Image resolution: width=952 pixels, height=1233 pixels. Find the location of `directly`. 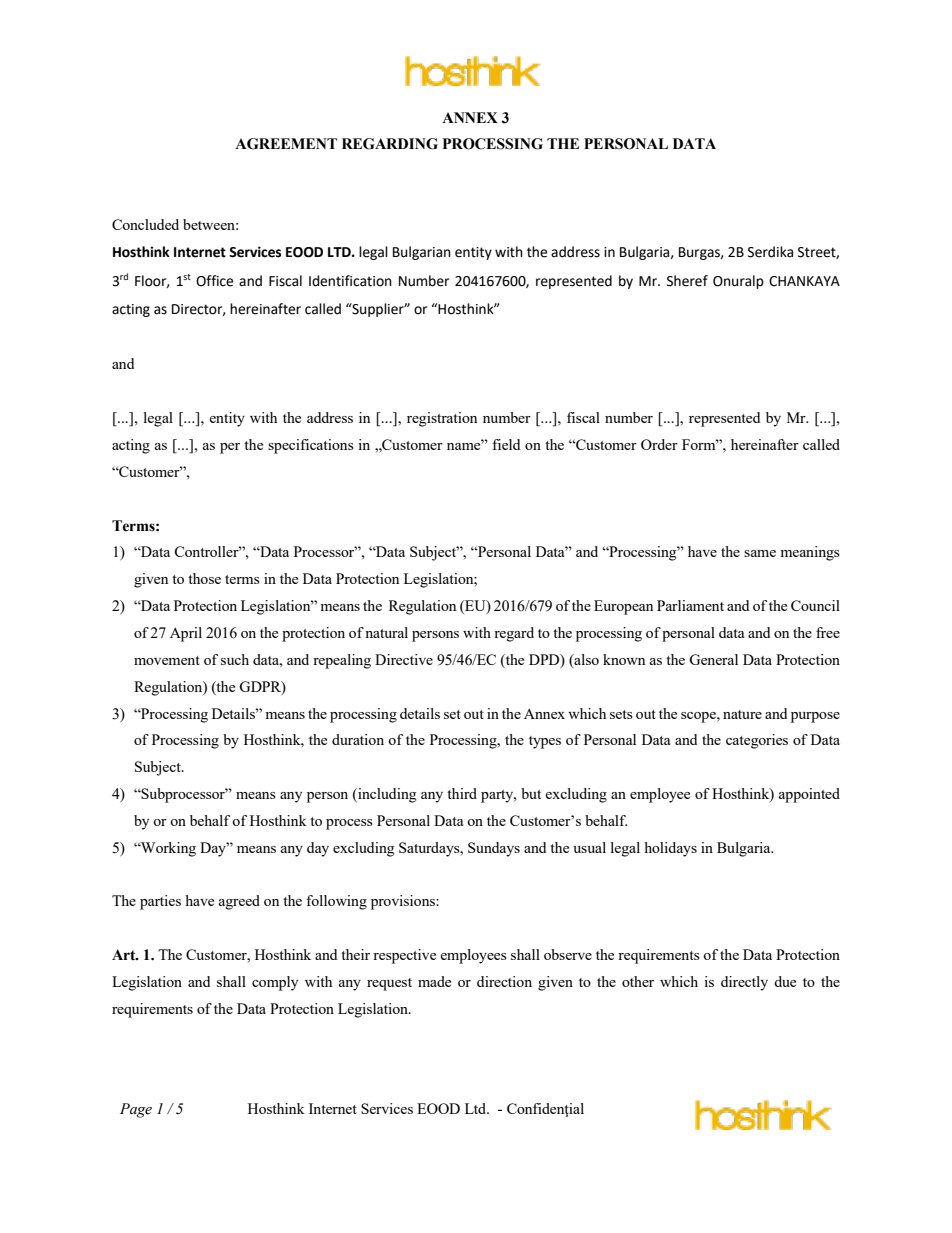

directly is located at coordinates (744, 983).
